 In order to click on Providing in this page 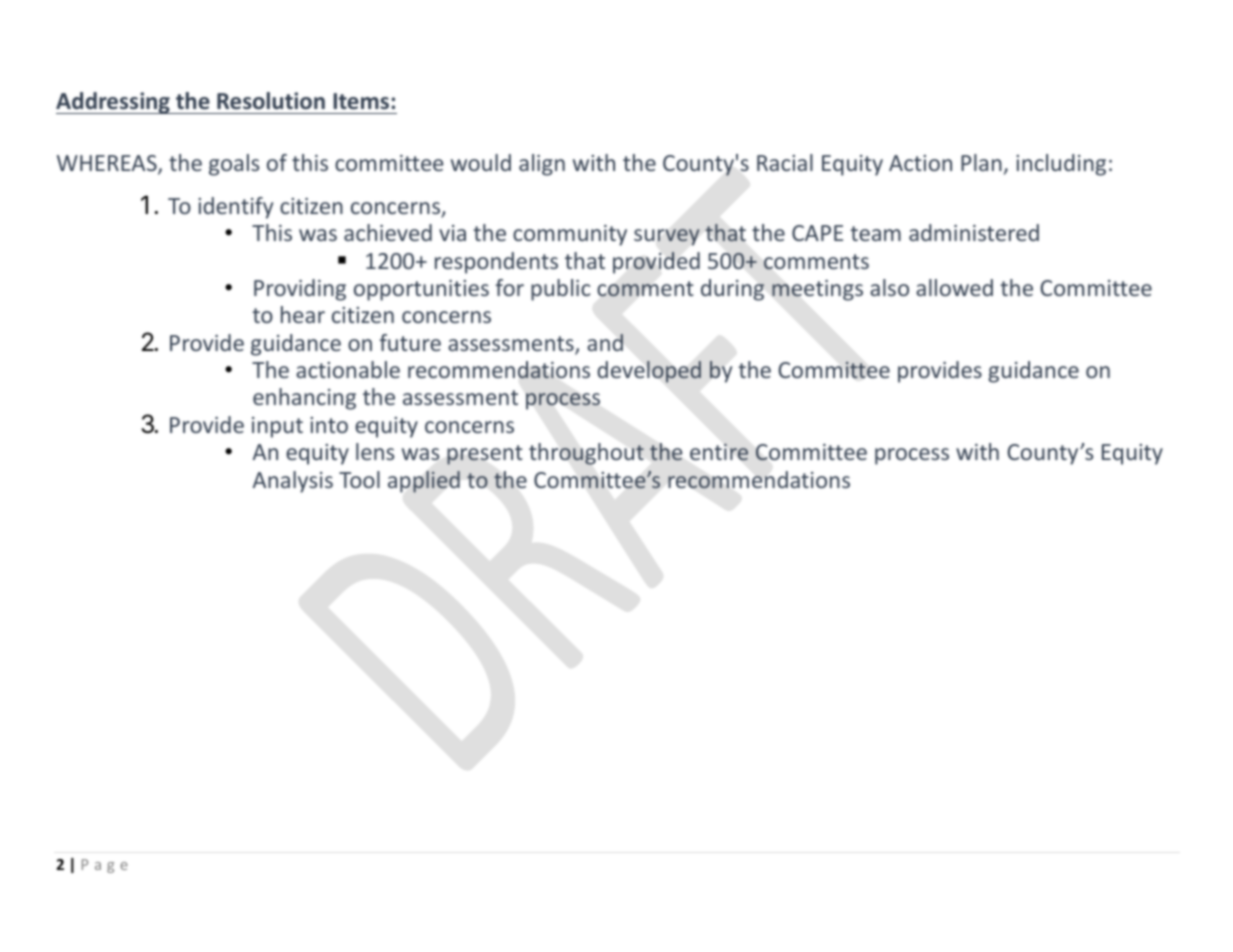, I will do `click(300, 290)`.
